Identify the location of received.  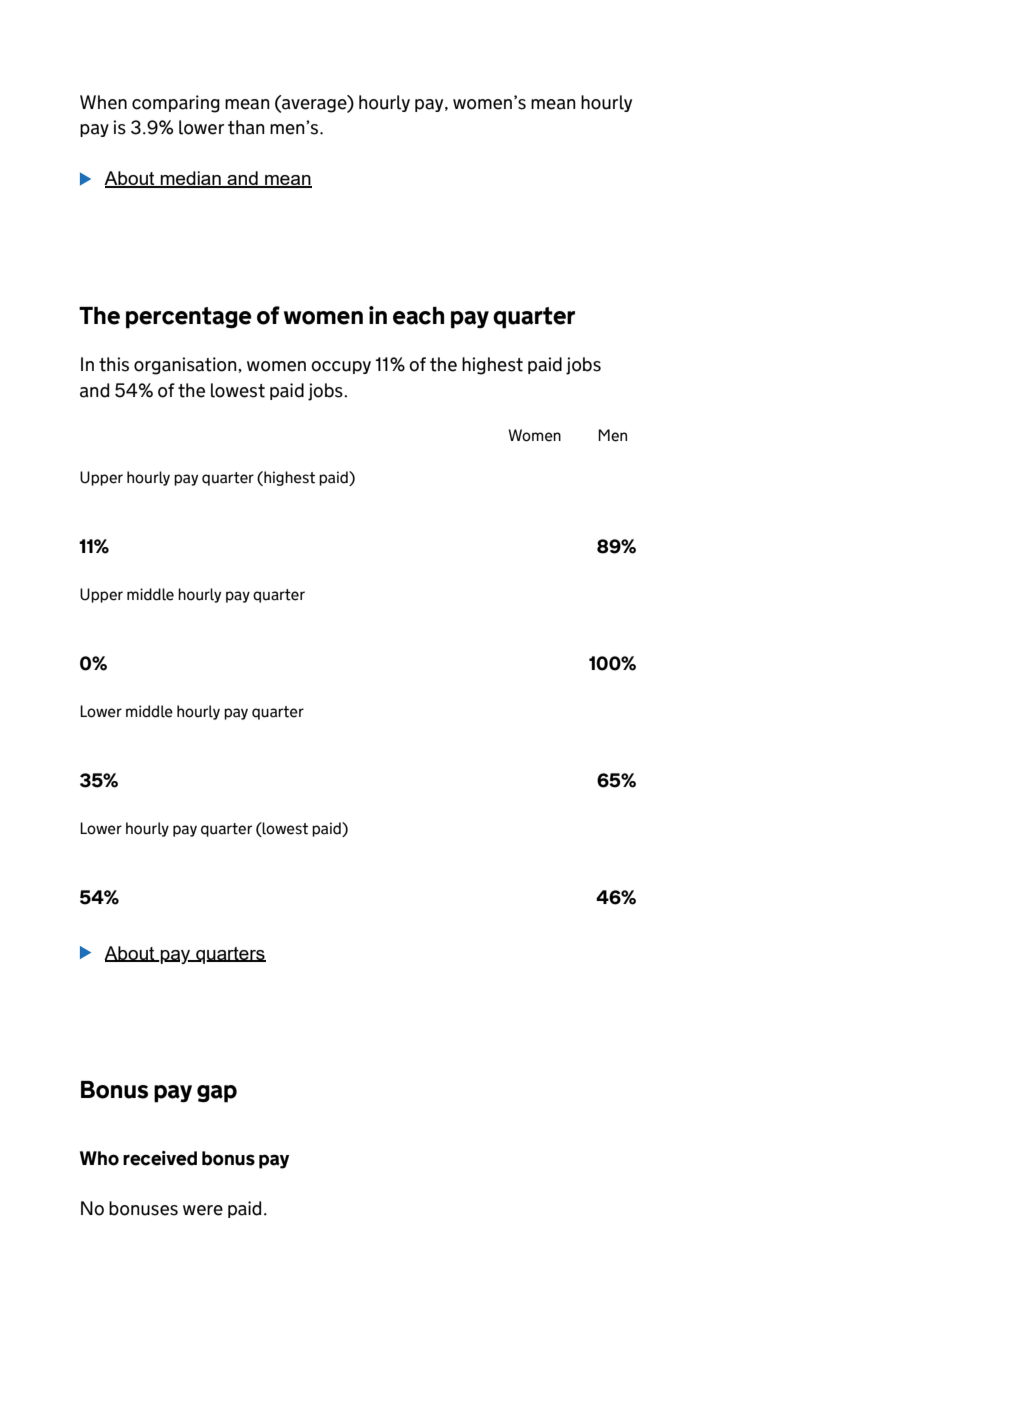
(160, 1158).
